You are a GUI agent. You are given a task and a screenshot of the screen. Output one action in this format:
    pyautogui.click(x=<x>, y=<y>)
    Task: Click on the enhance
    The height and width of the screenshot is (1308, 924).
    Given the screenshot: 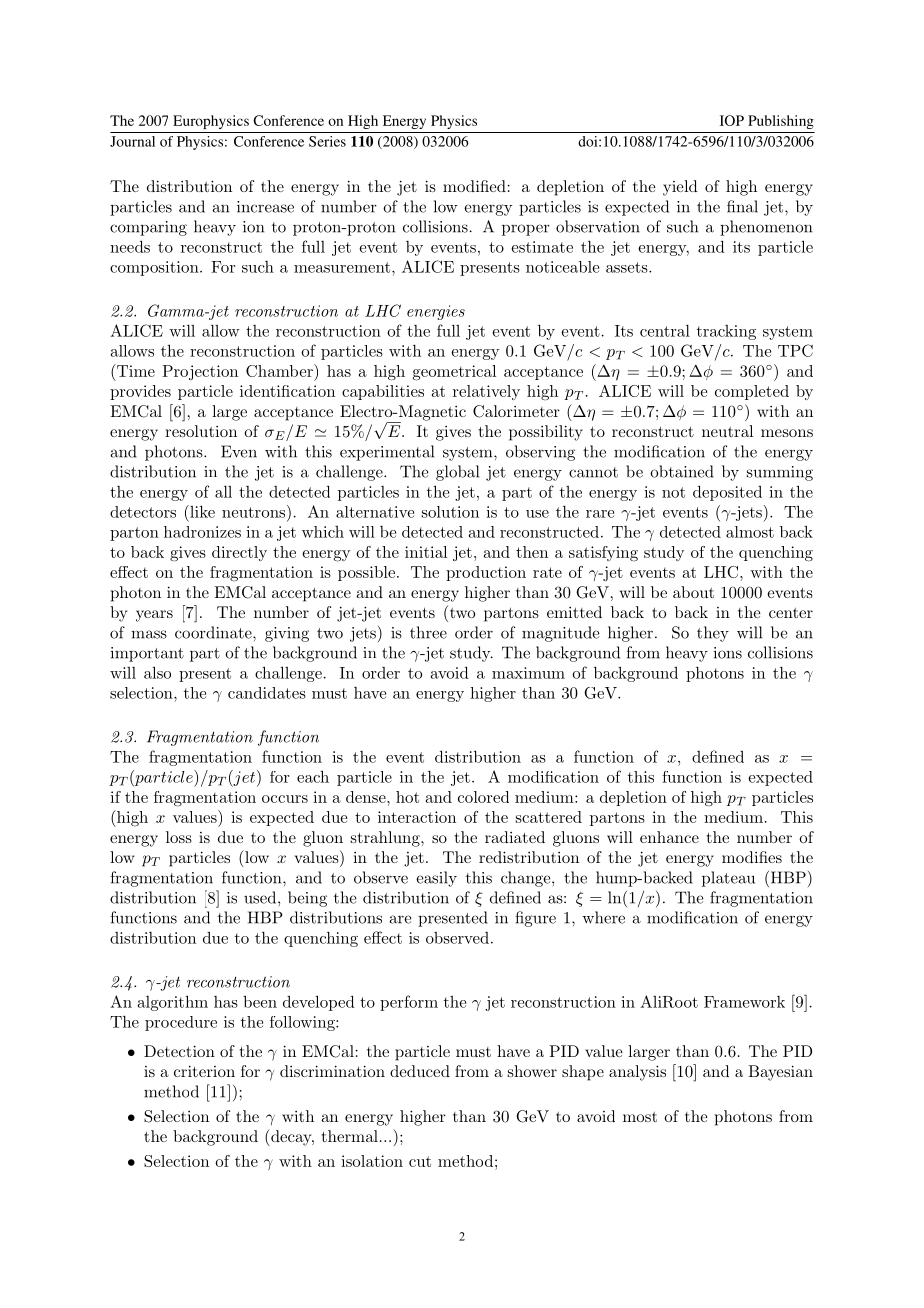 What is the action you would take?
    pyautogui.click(x=669, y=837)
